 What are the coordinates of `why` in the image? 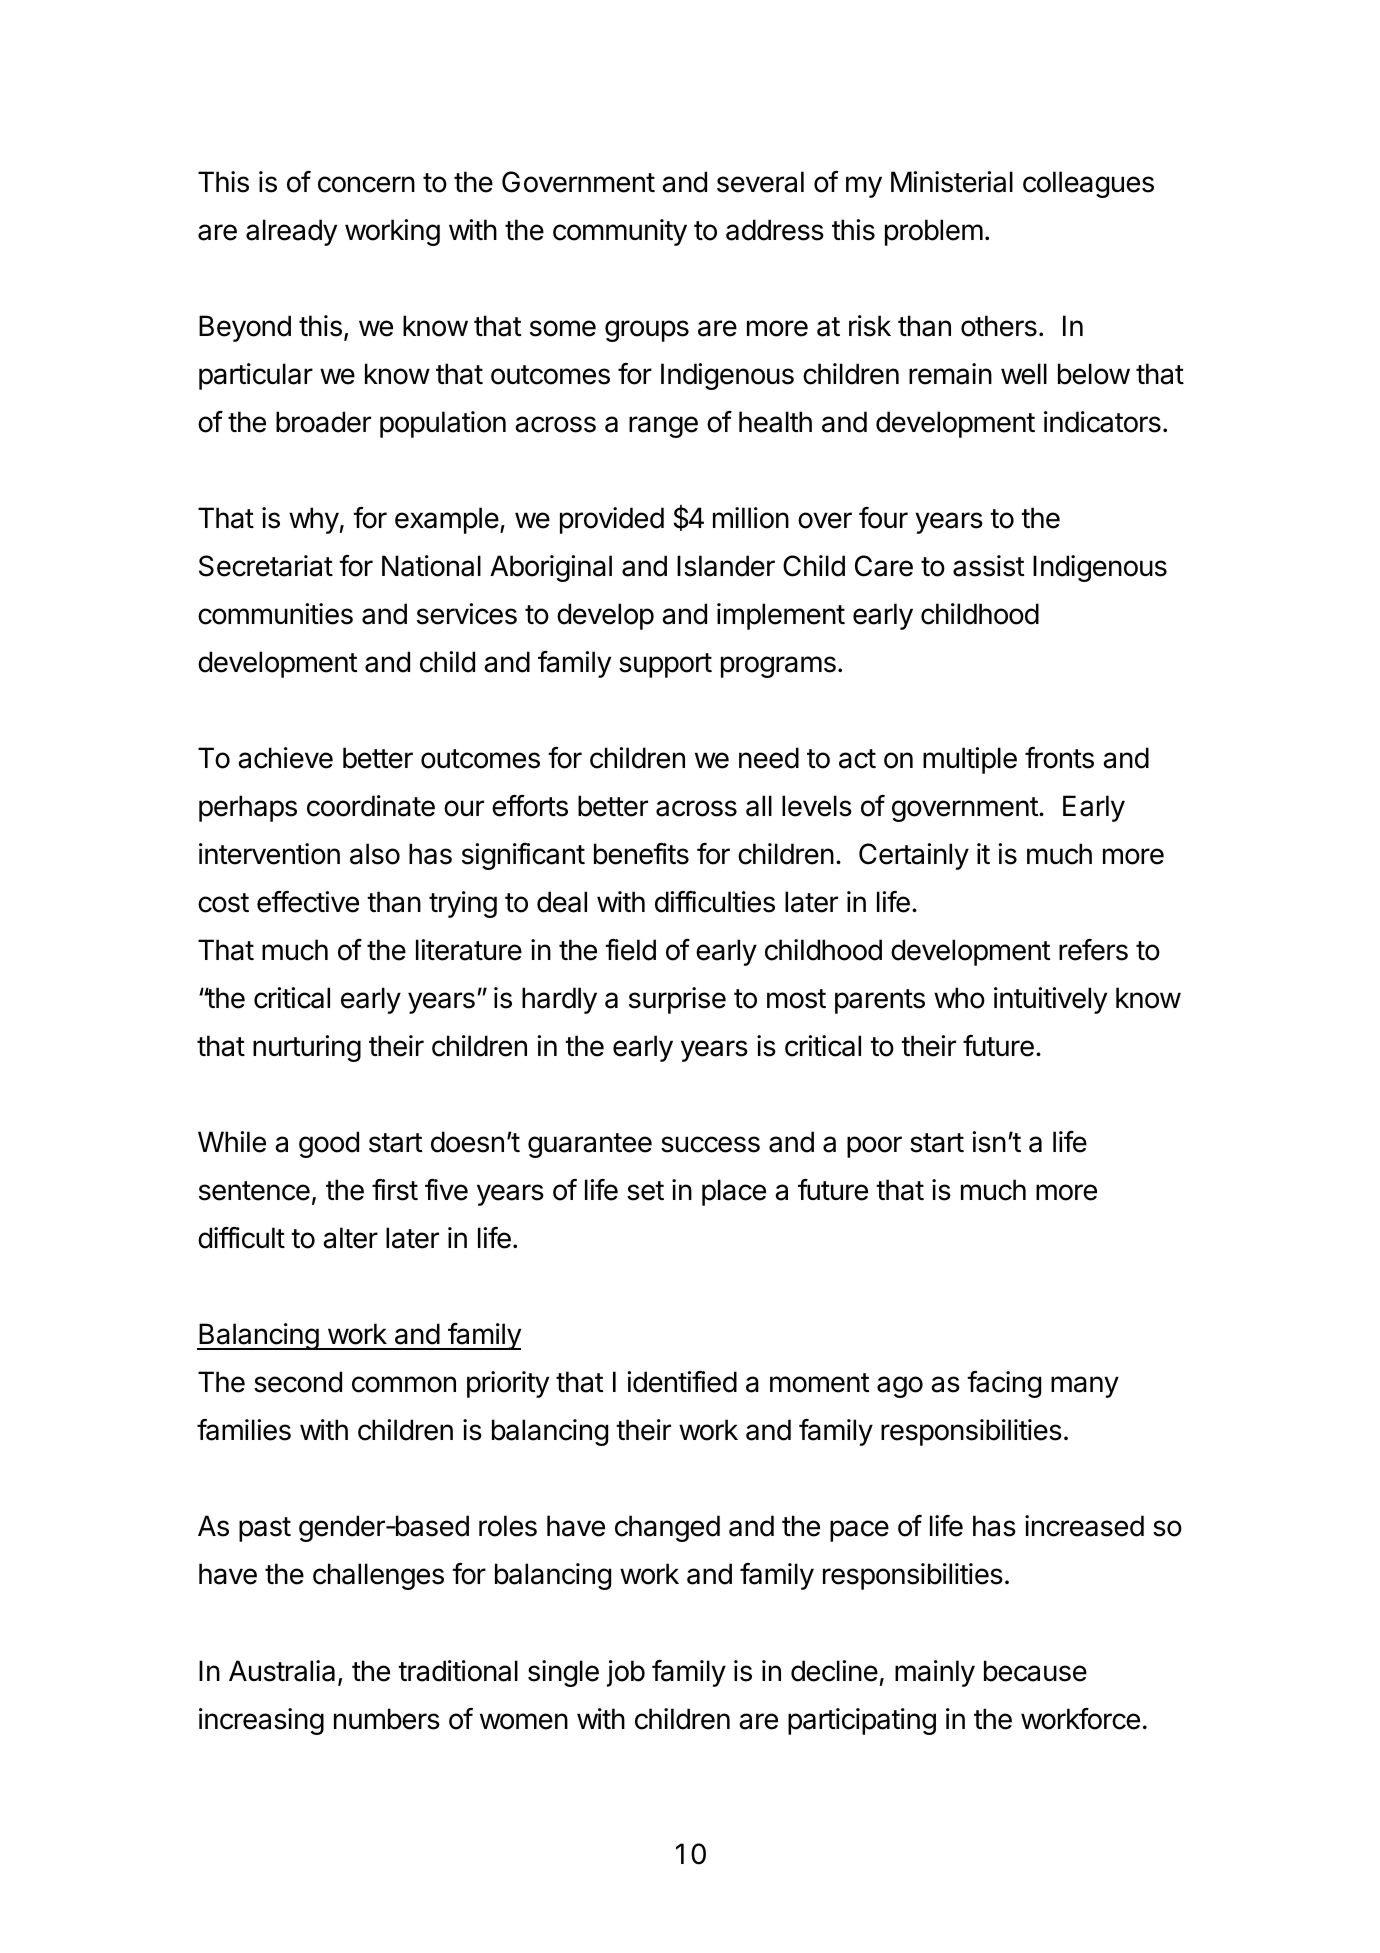 It's located at (314, 520).
